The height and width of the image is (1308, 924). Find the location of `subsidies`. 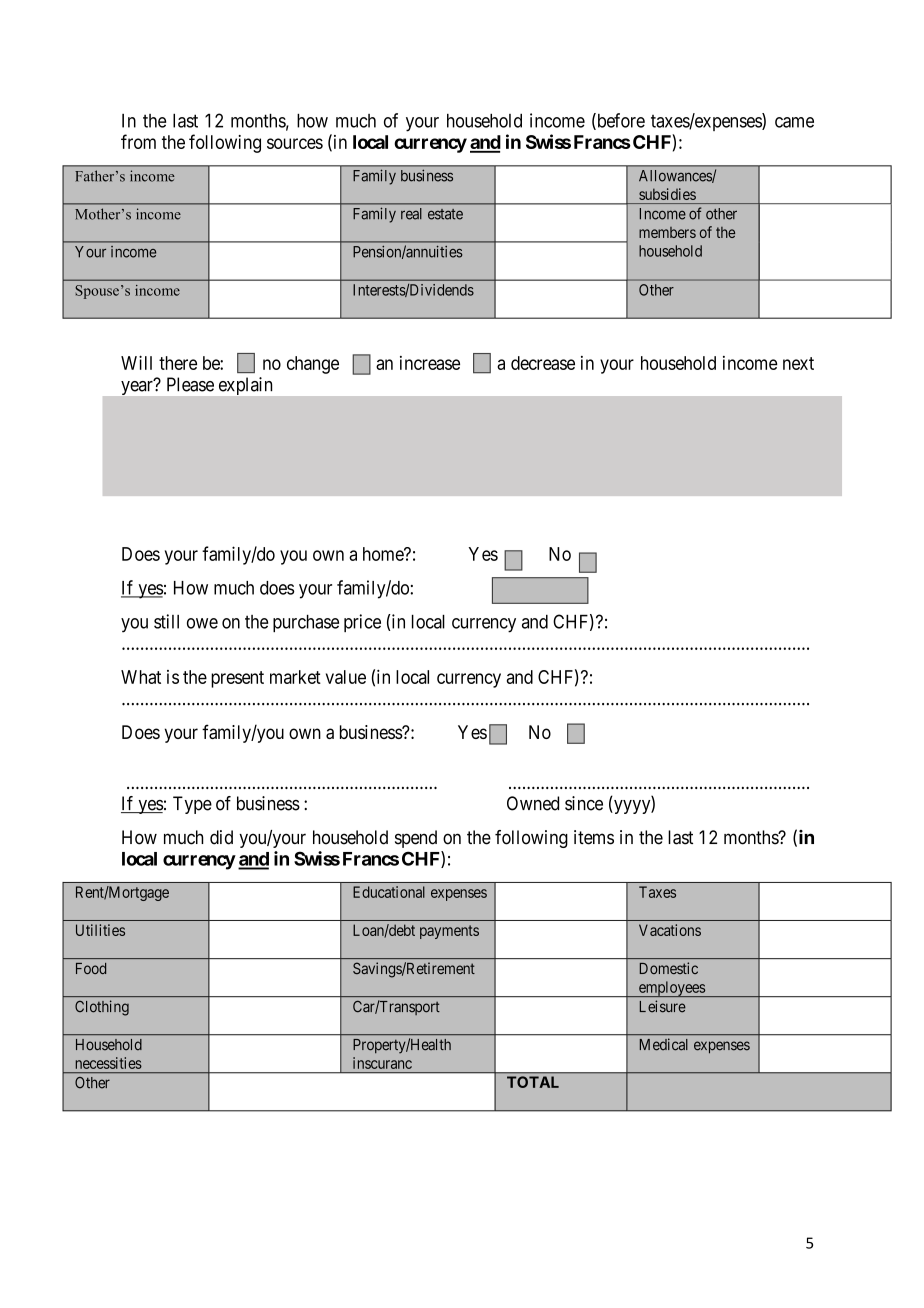

subsidies is located at coordinates (667, 194).
